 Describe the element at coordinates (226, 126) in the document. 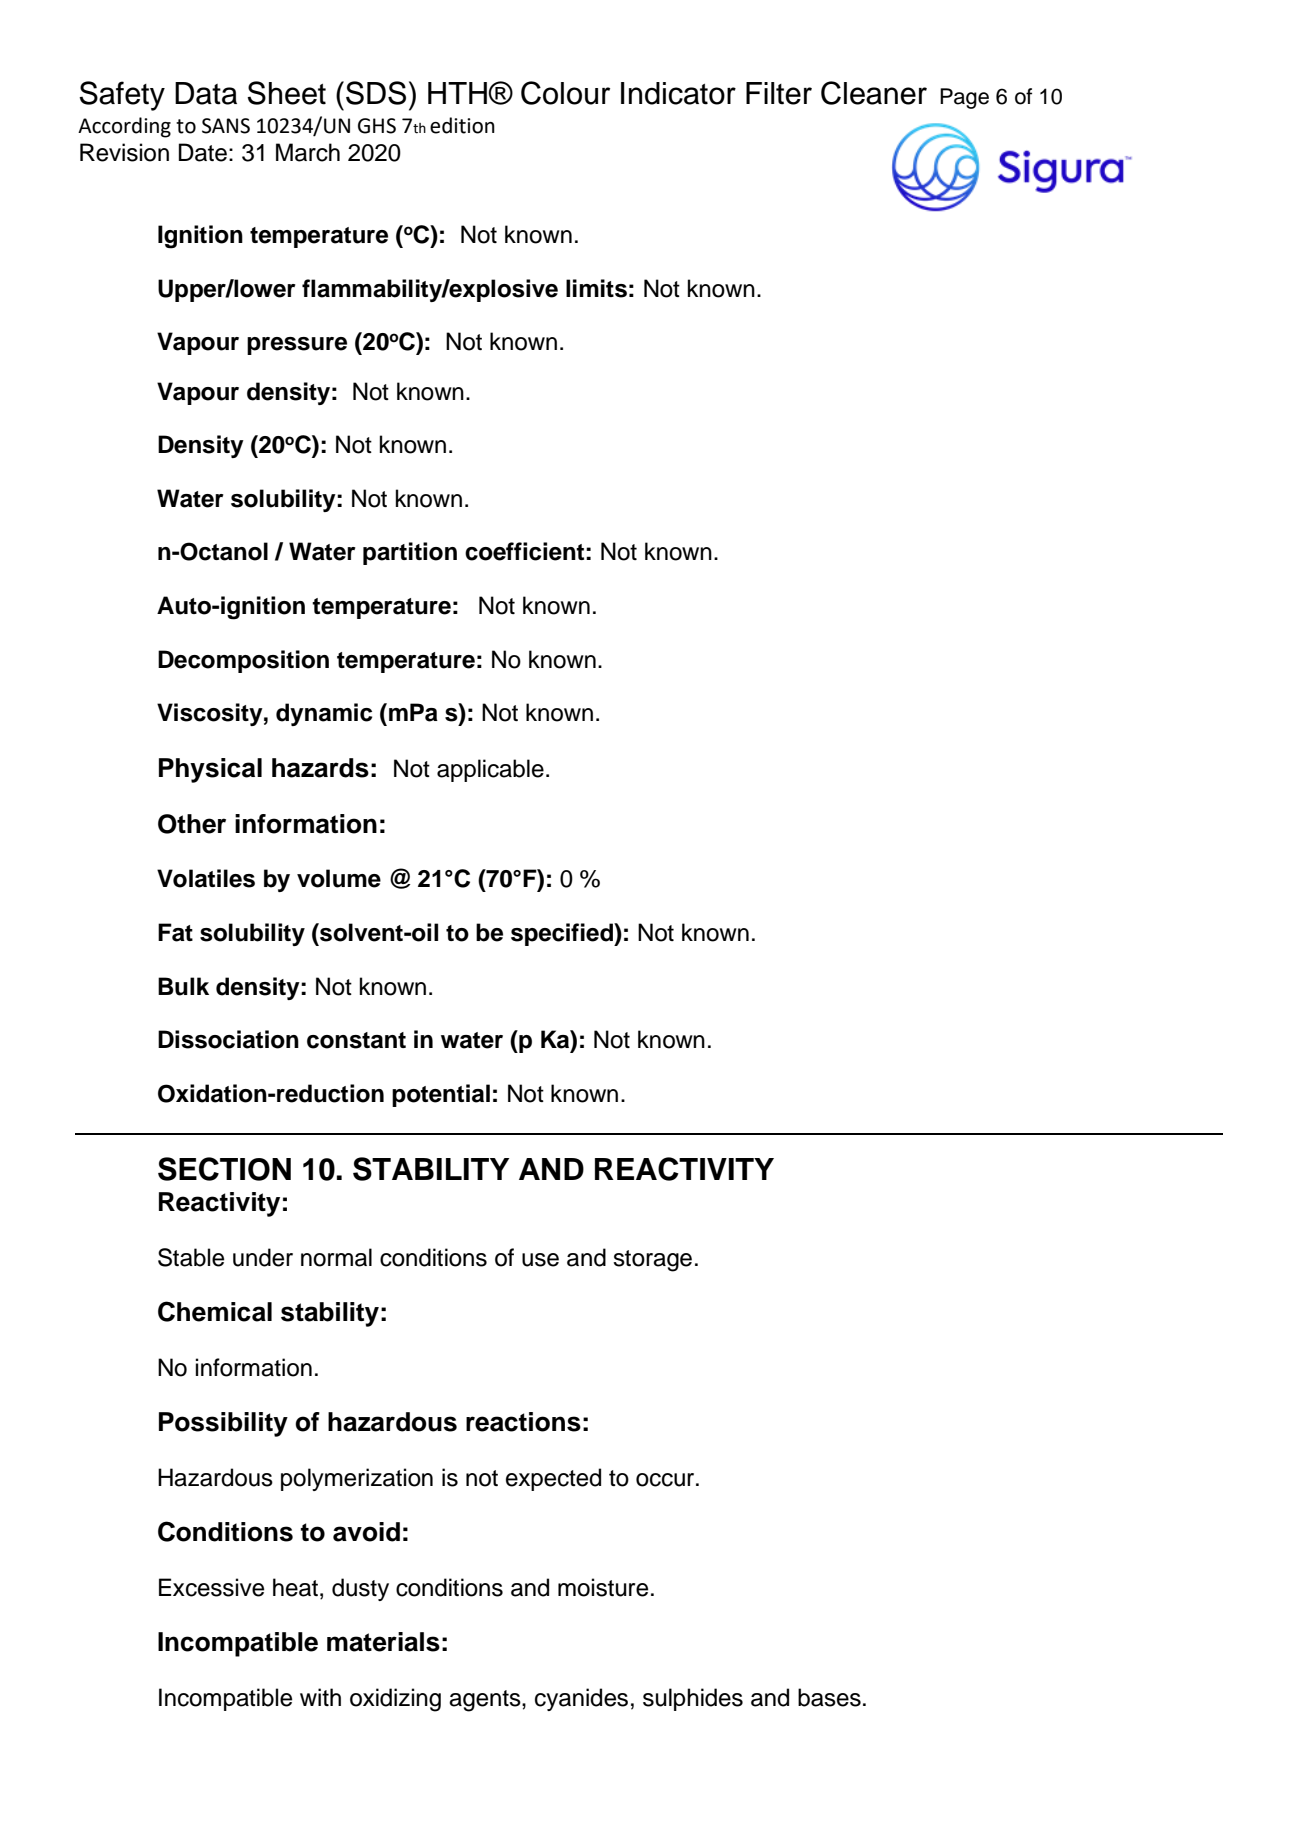

I see `SANS` at that location.
